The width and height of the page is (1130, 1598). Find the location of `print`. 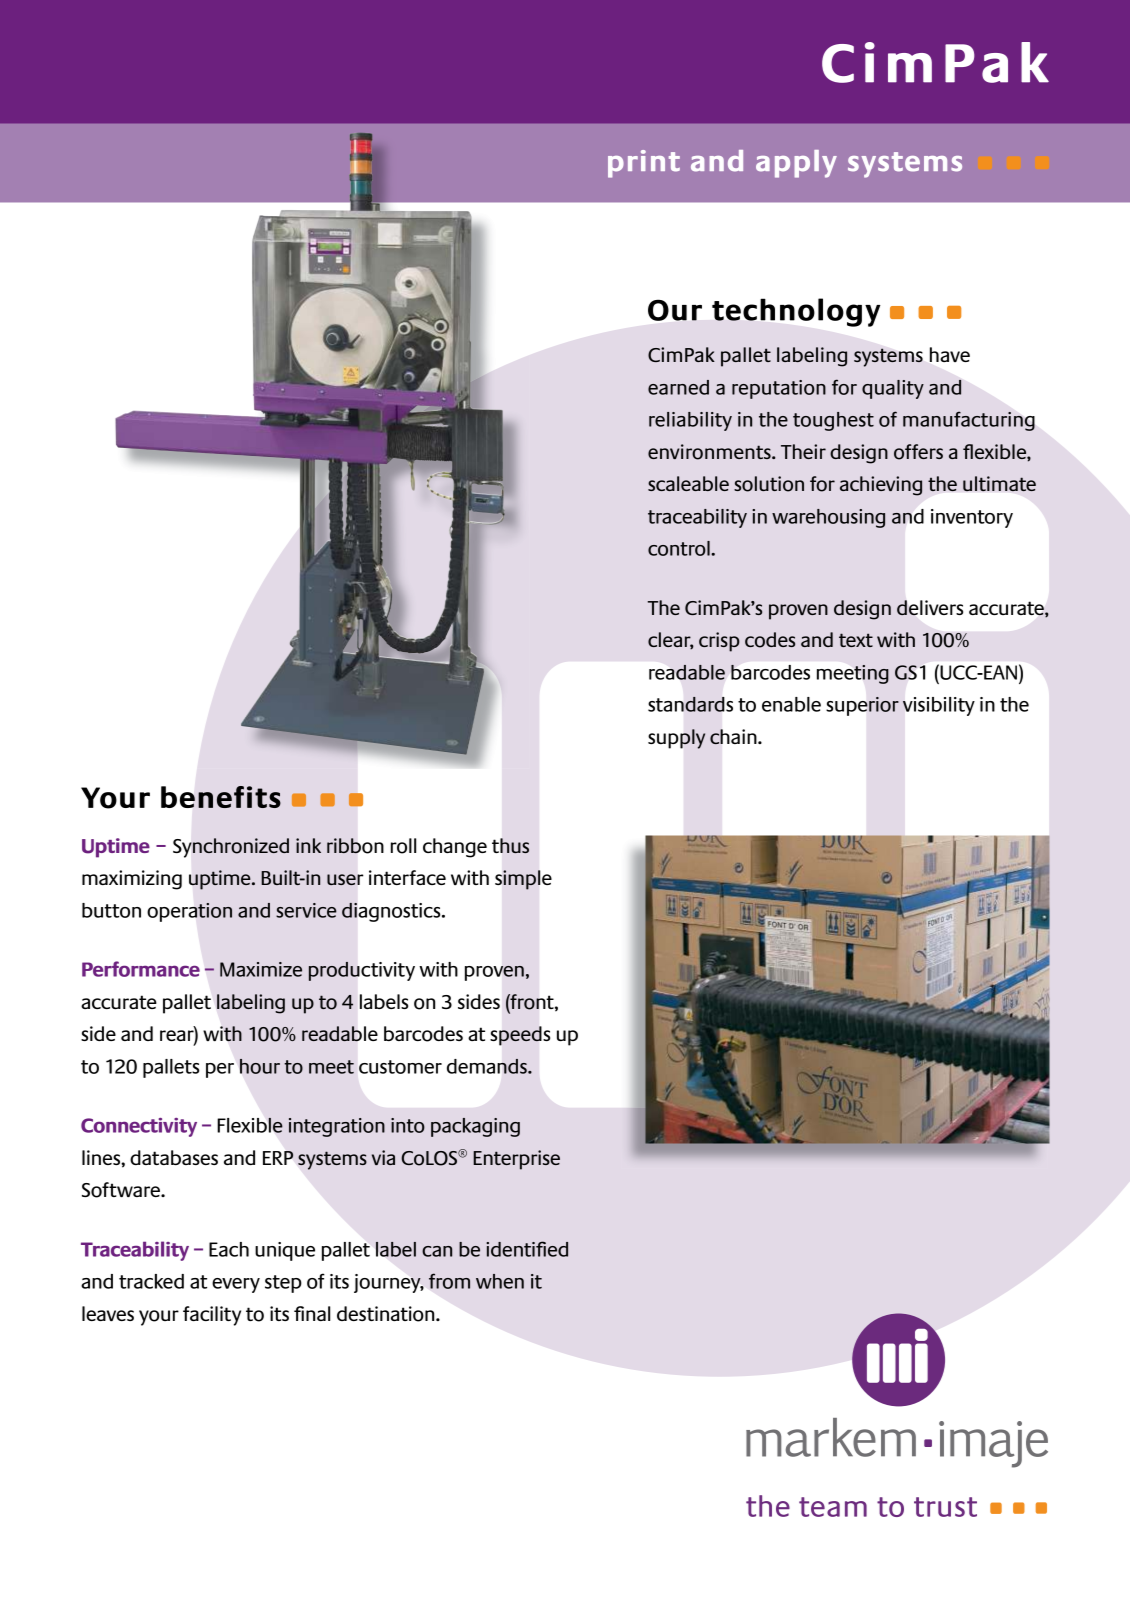

print is located at coordinates (644, 164).
